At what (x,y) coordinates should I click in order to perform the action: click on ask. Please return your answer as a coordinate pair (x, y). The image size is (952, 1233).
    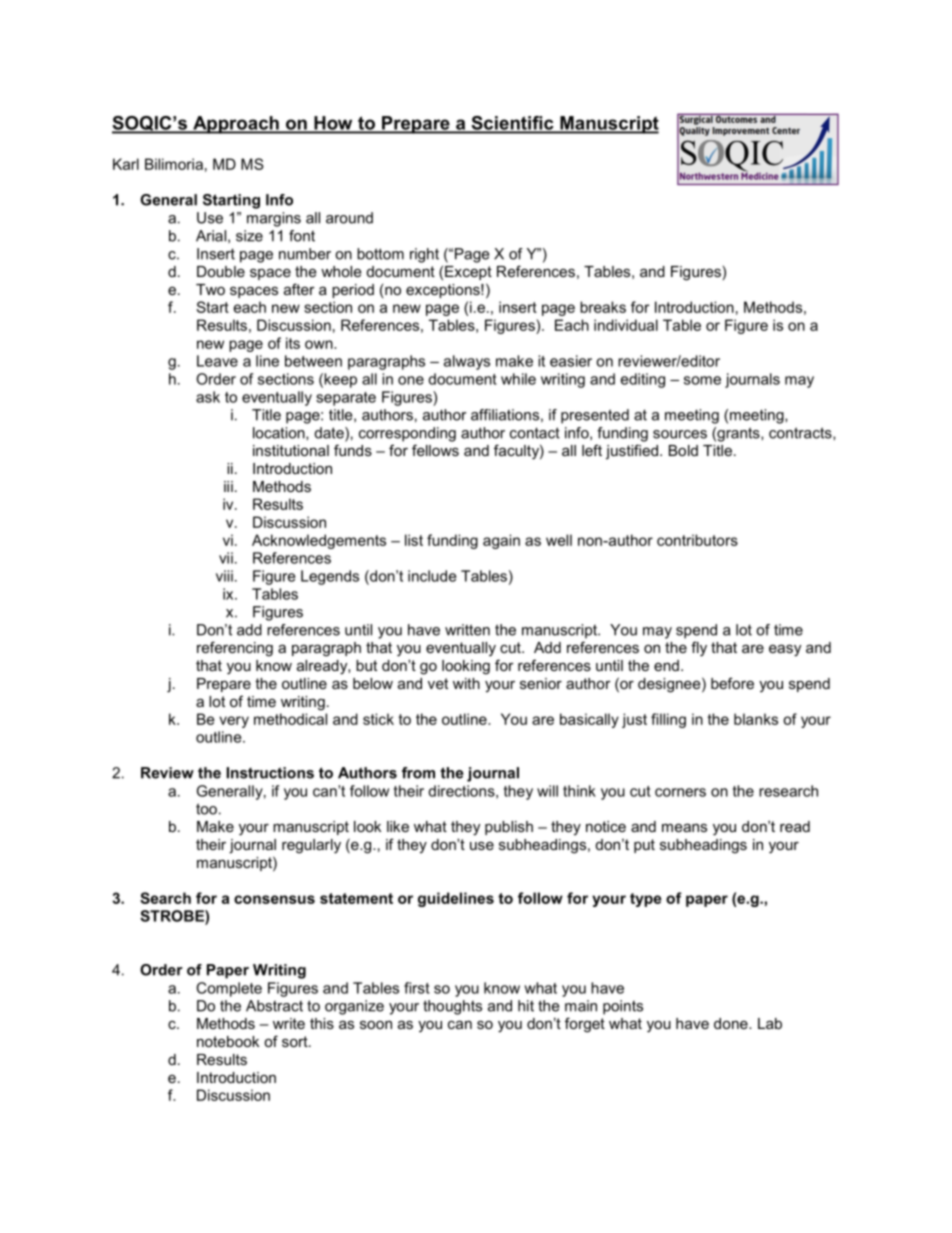
    Looking at the image, I should click on (208, 397).
